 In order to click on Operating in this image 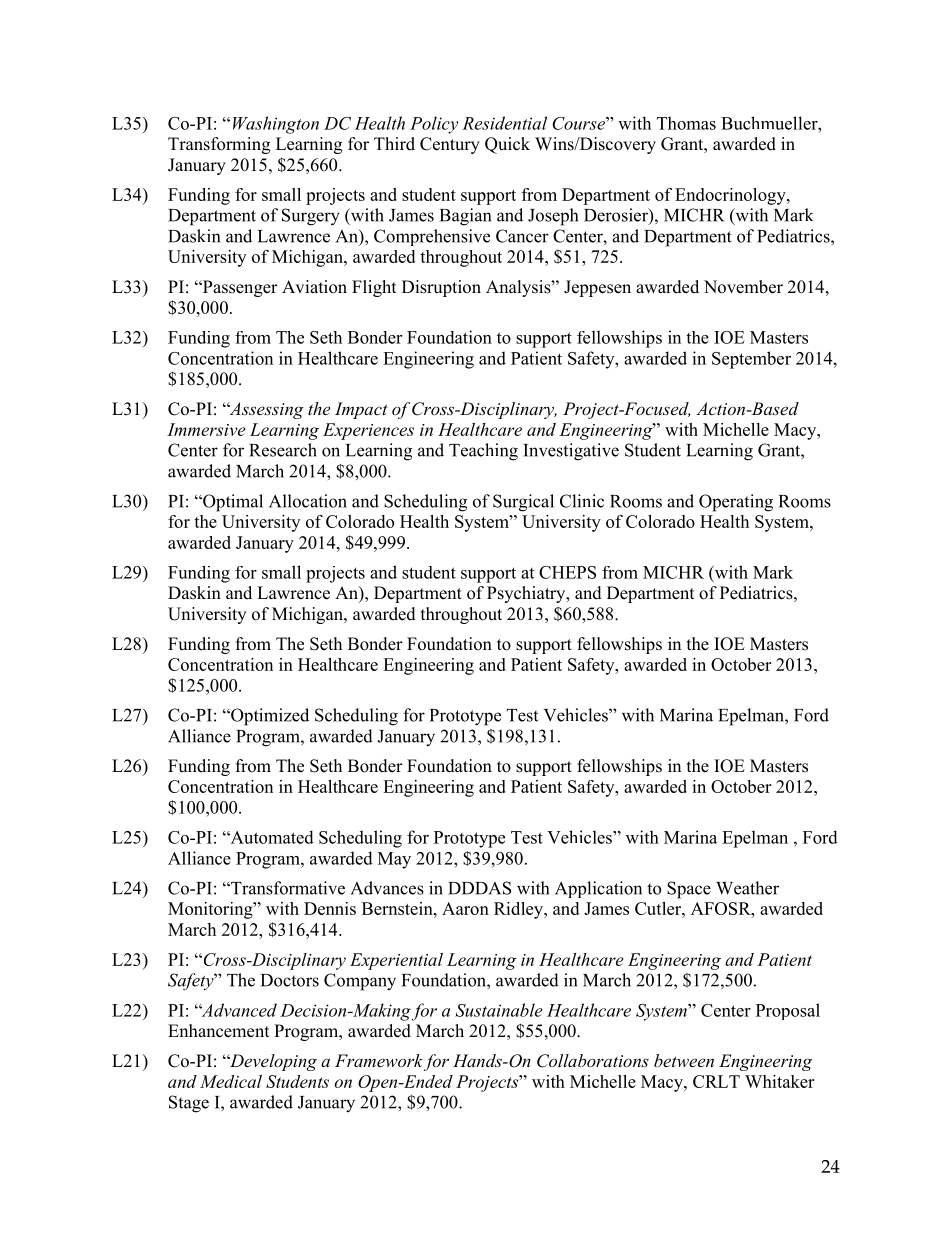, I will do `click(736, 503)`.
